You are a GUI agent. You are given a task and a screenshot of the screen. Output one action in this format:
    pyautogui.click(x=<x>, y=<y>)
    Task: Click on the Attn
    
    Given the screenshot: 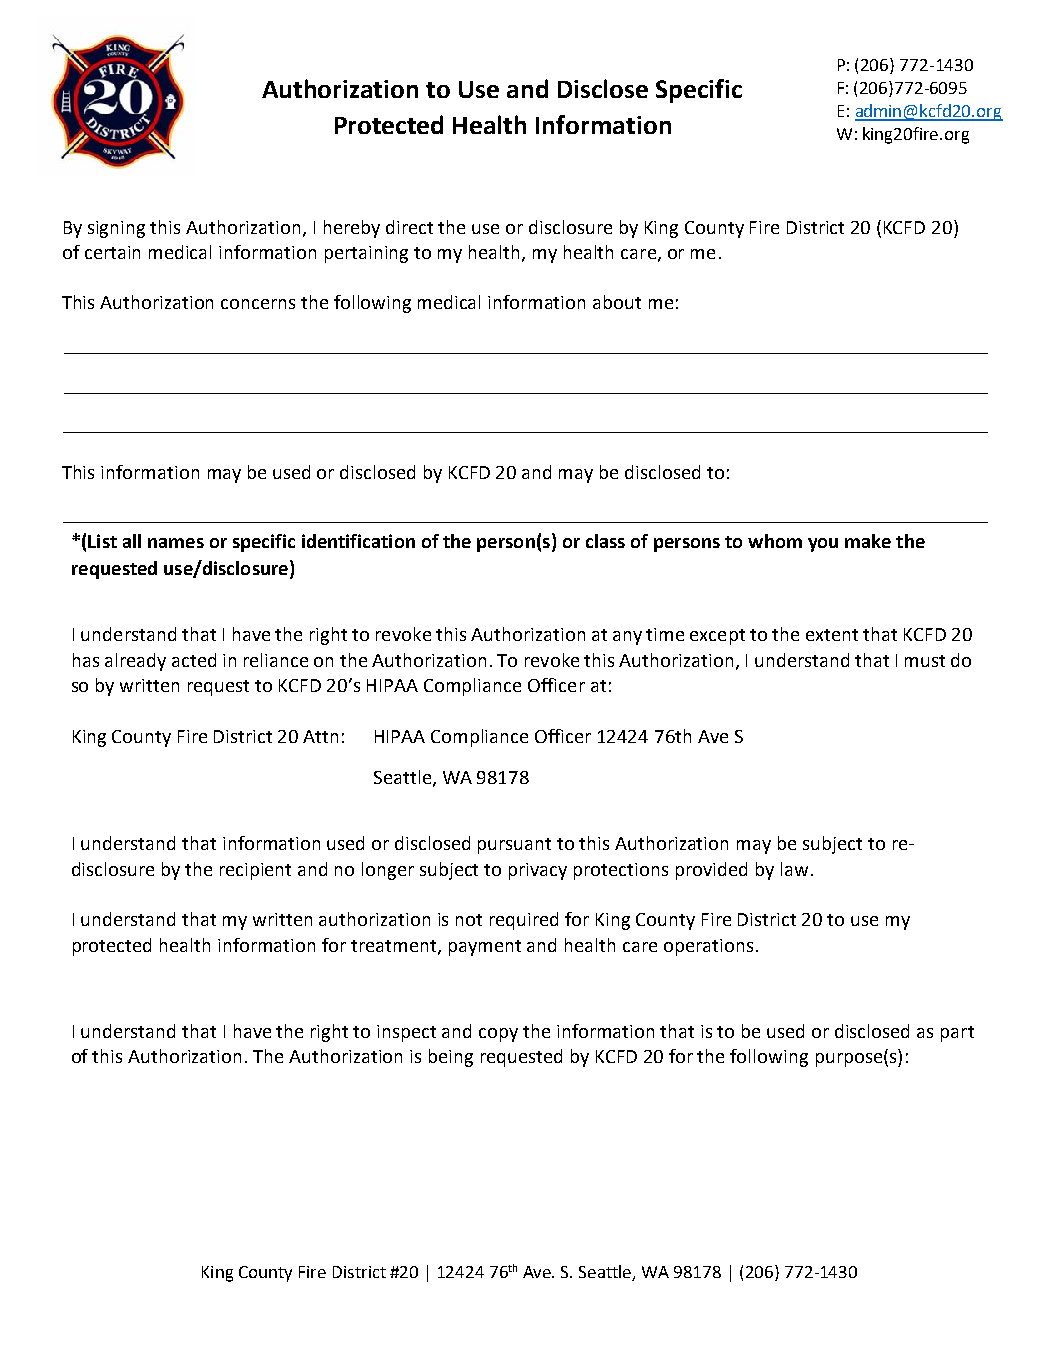 What is the action you would take?
    pyautogui.click(x=320, y=736)
